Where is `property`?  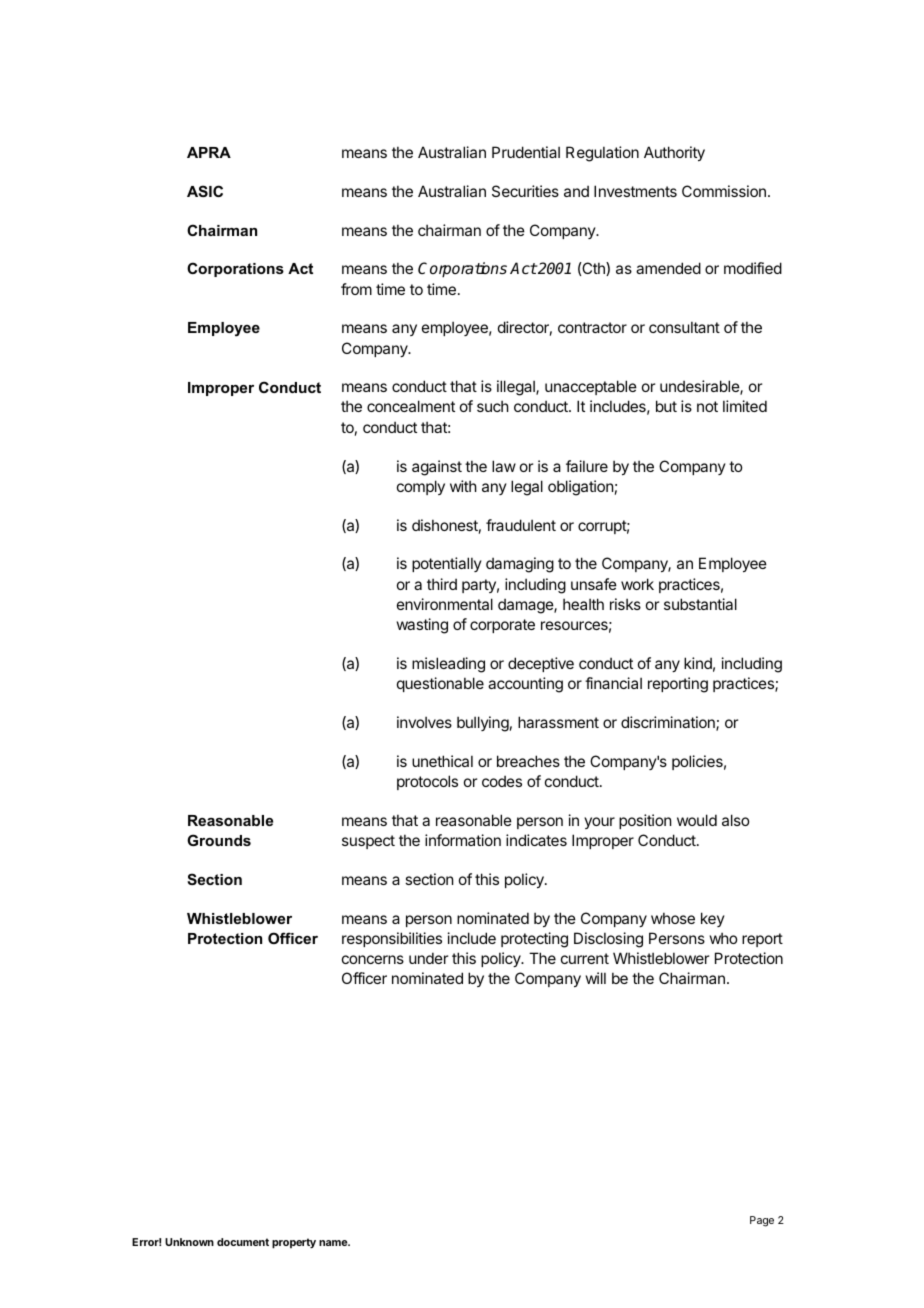
property is located at coordinates (294, 1243).
